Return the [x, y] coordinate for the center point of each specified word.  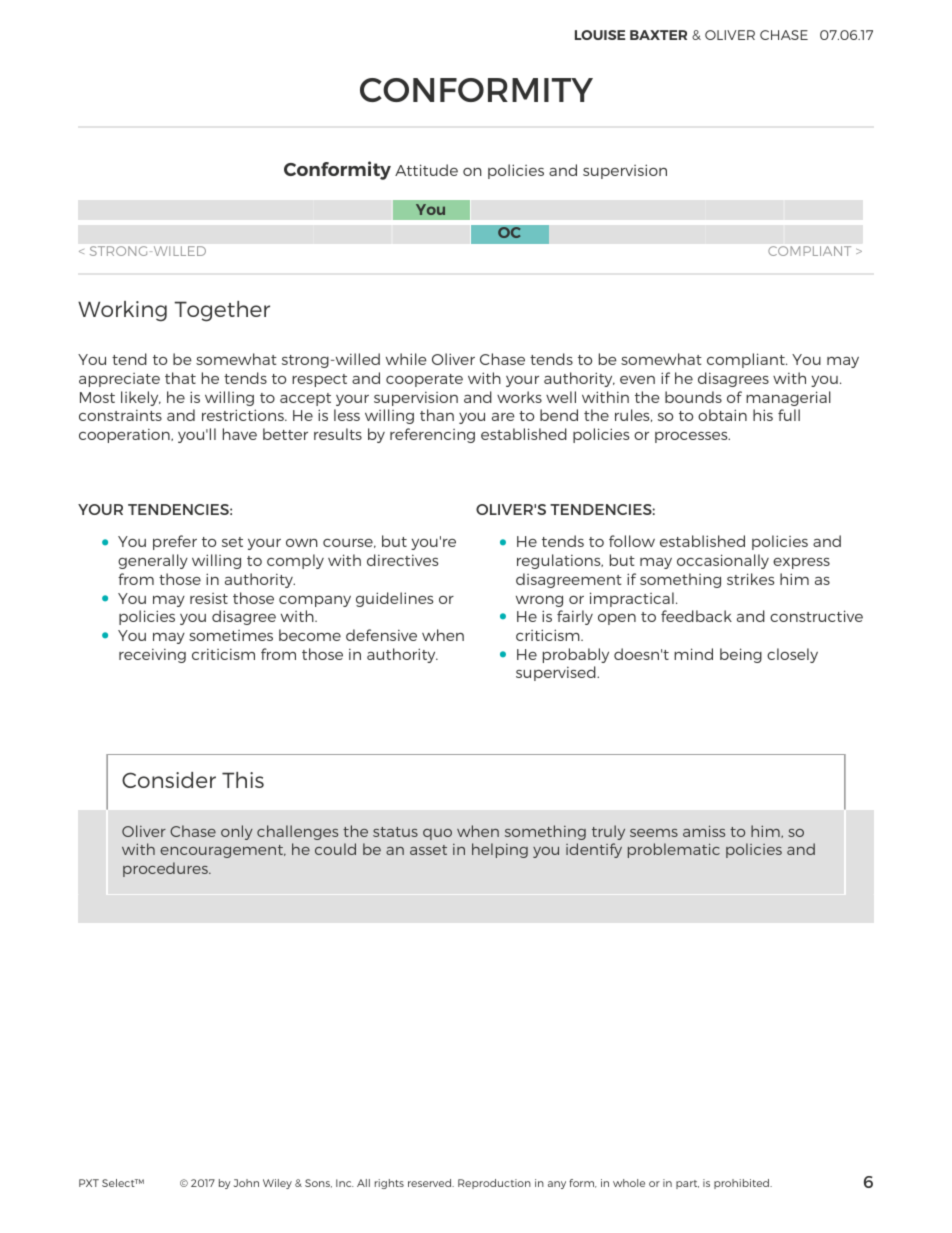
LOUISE [600, 35]
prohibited [742, 1184]
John [246, 1183]
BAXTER [658, 35]
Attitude [426, 170]
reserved [431, 1183]
